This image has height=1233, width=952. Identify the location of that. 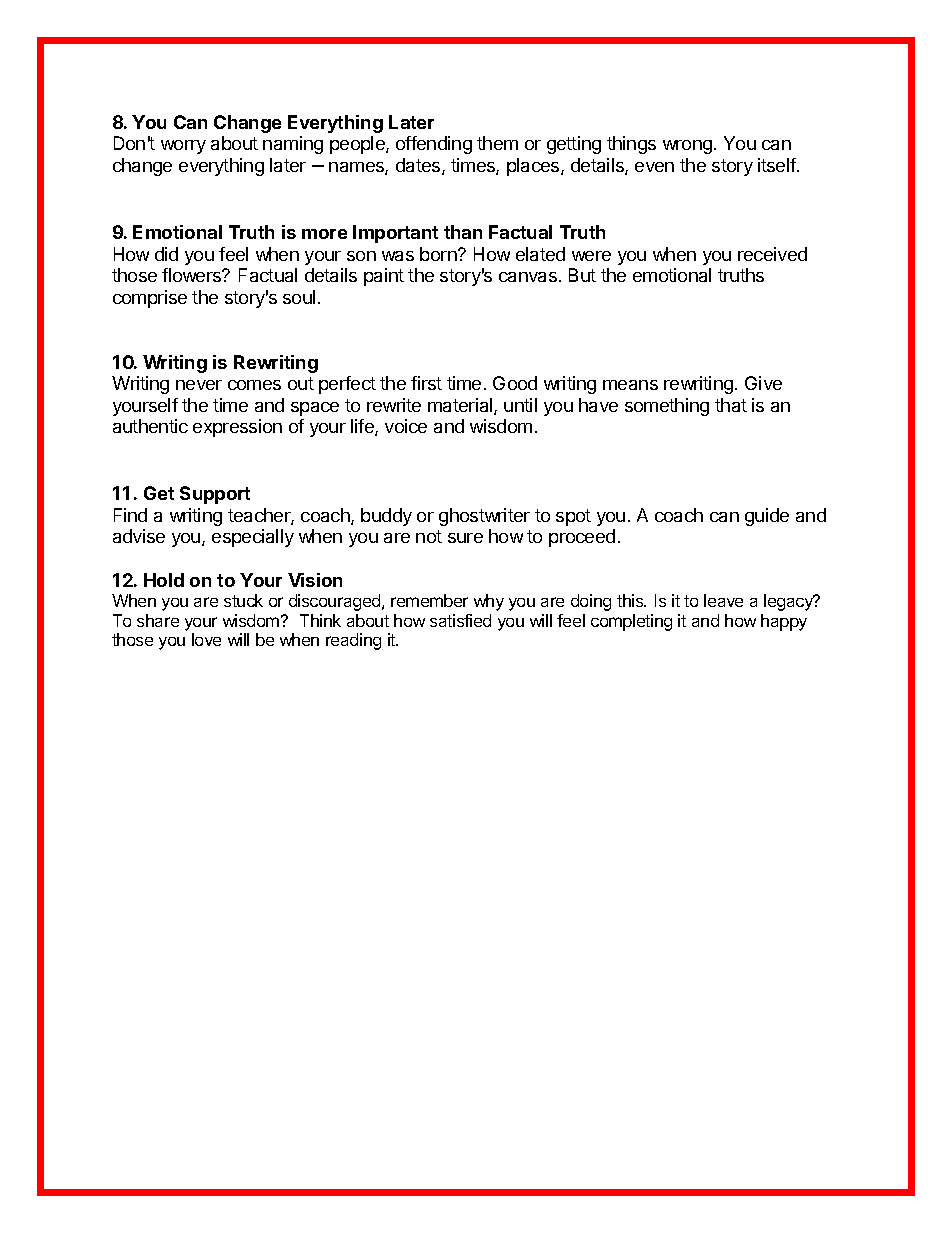
(731, 405).
